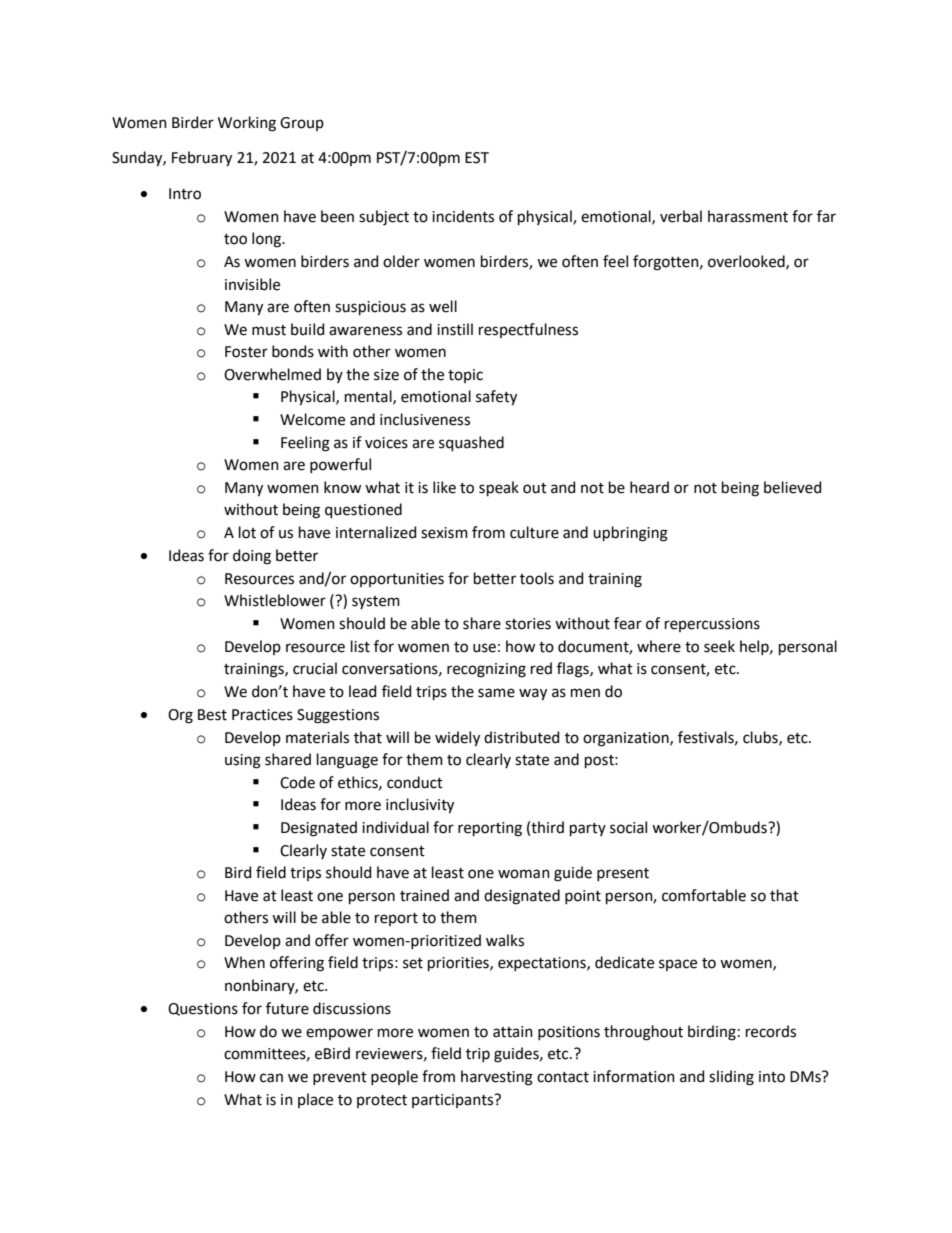 This page has width=952, height=1233. I want to click on Working, so click(247, 124).
